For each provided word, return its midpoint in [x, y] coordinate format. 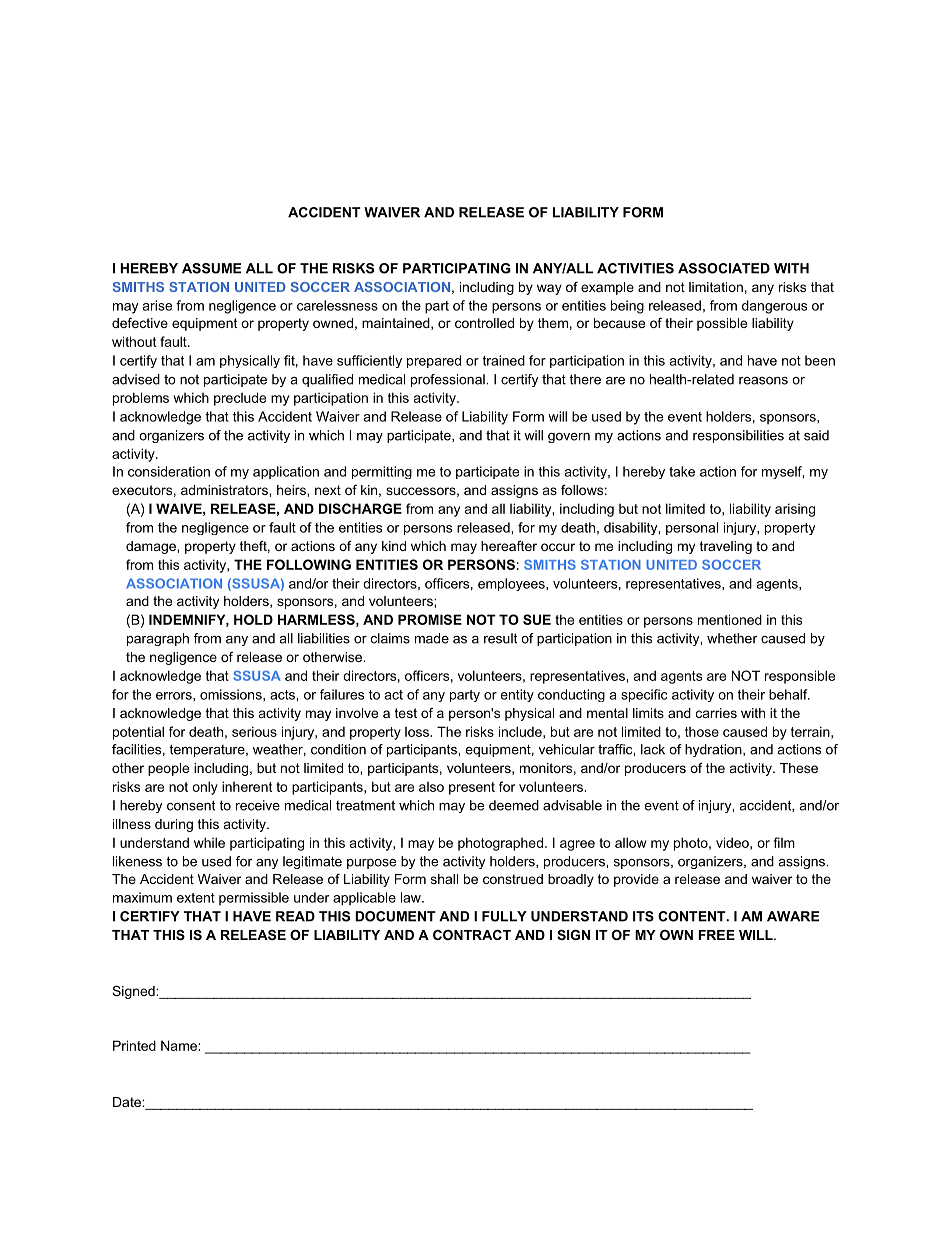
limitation [716, 287]
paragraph [158, 639]
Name [180, 1045]
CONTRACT [472, 935]
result [500, 638]
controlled [484, 323]
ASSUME [211, 268]
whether [732, 638]
